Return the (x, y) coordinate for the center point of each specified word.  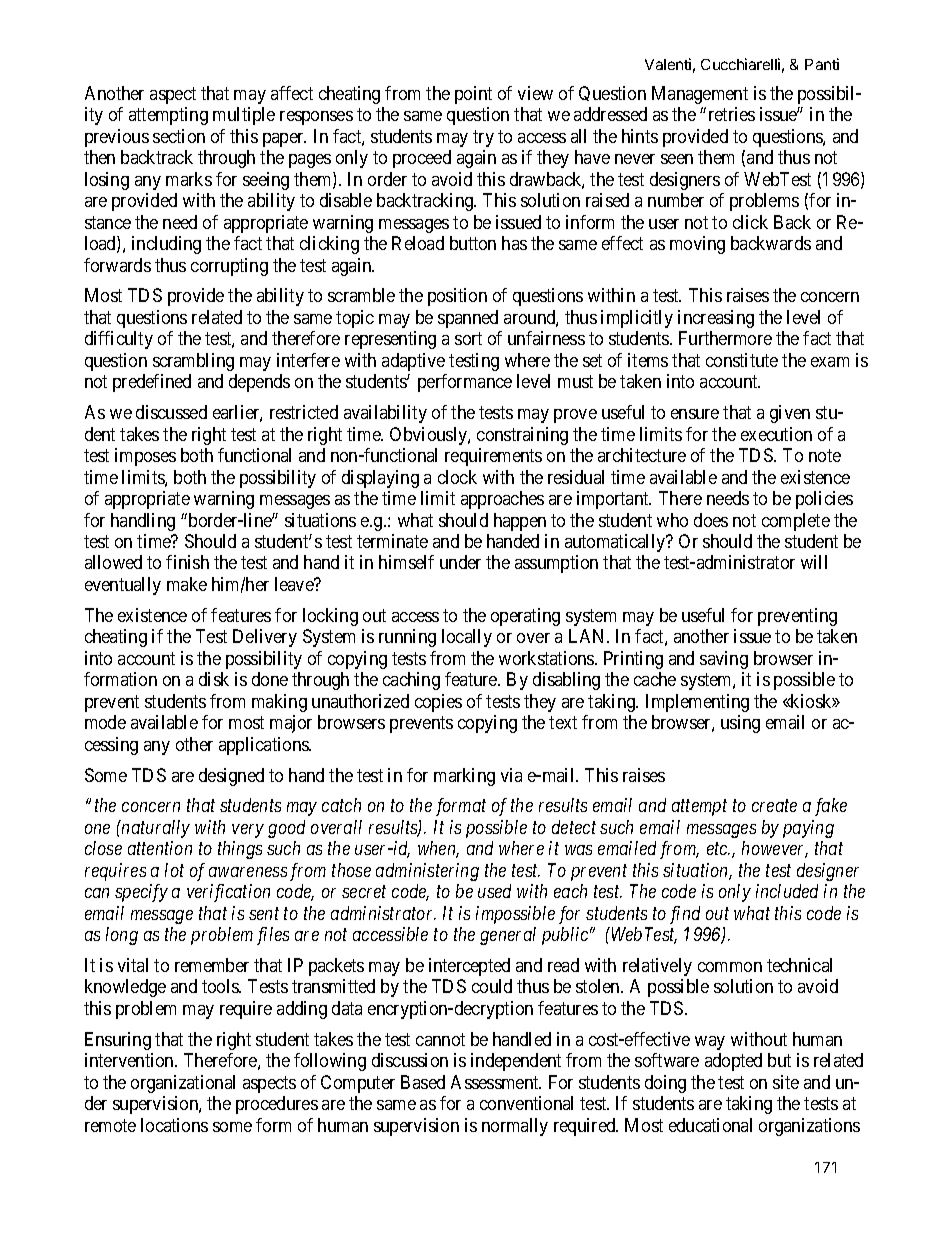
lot (174, 870)
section (179, 136)
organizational (183, 1084)
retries (732, 114)
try (483, 138)
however (775, 849)
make (187, 584)
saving (724, 660)
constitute (742, 360)
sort (468, 339)
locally (467, 638)
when (438, 849)
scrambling (193, 362)
